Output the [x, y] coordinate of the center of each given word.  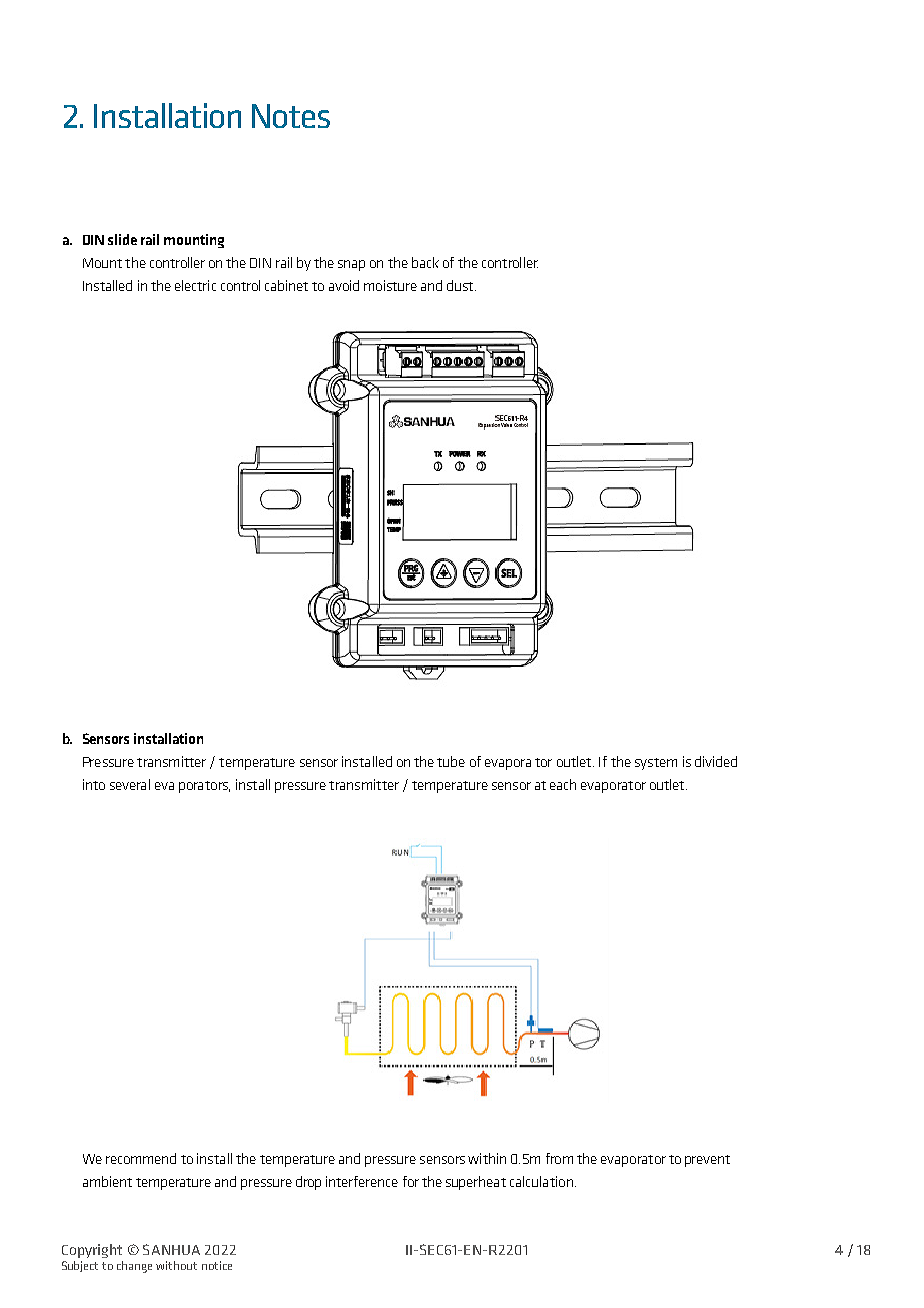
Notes [291, 116]
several [130, 784]
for [411, 1181]
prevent [707, 1161]
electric [195, 285]
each [563, 784]
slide [122, 239]
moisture [390, 285]
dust [461, 285]
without [176, 1265]
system [656, 764]
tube [451, 761]
